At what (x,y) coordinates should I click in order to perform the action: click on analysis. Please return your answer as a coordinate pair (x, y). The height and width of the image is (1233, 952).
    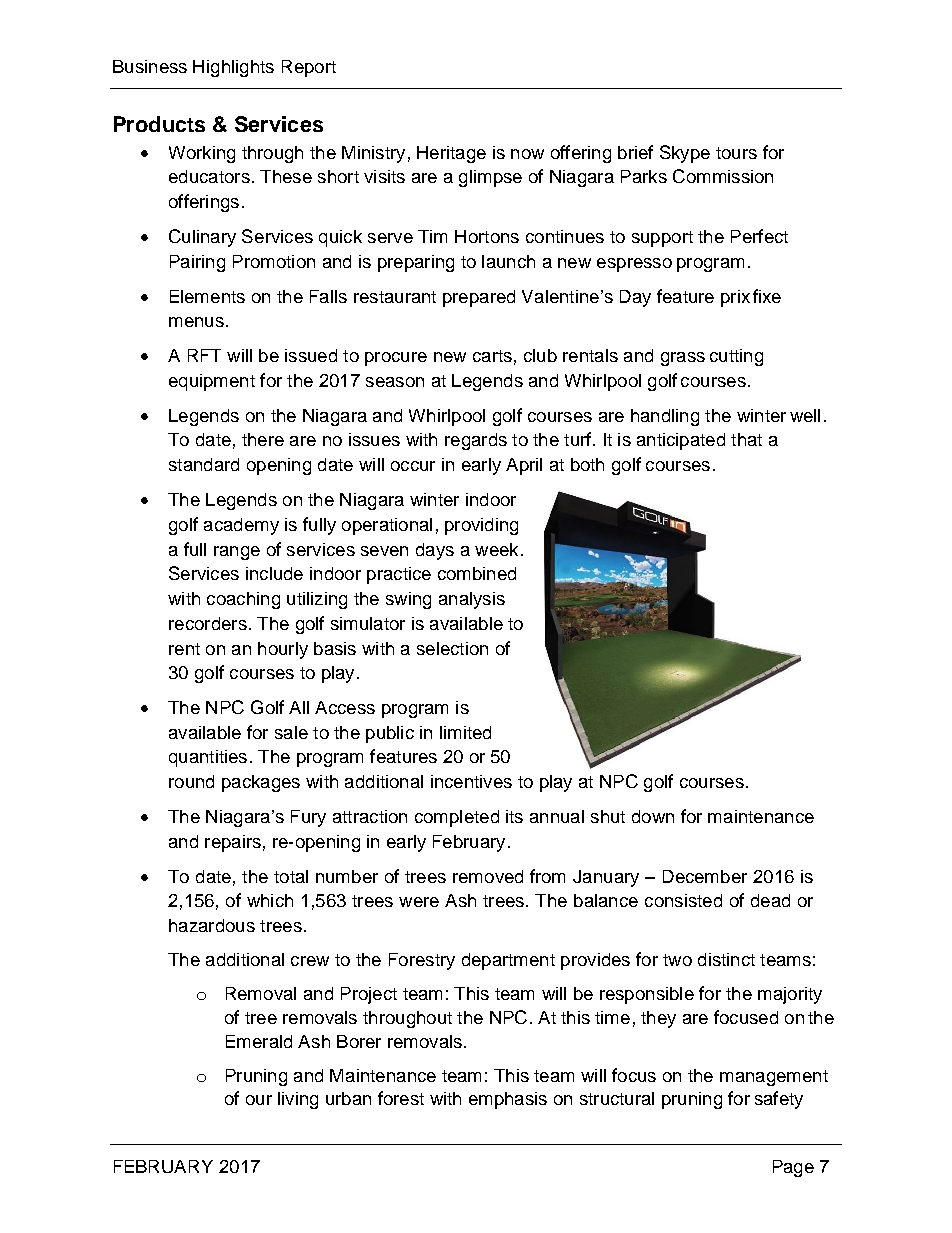
    Looking at the image, I should click on (472, 600).
